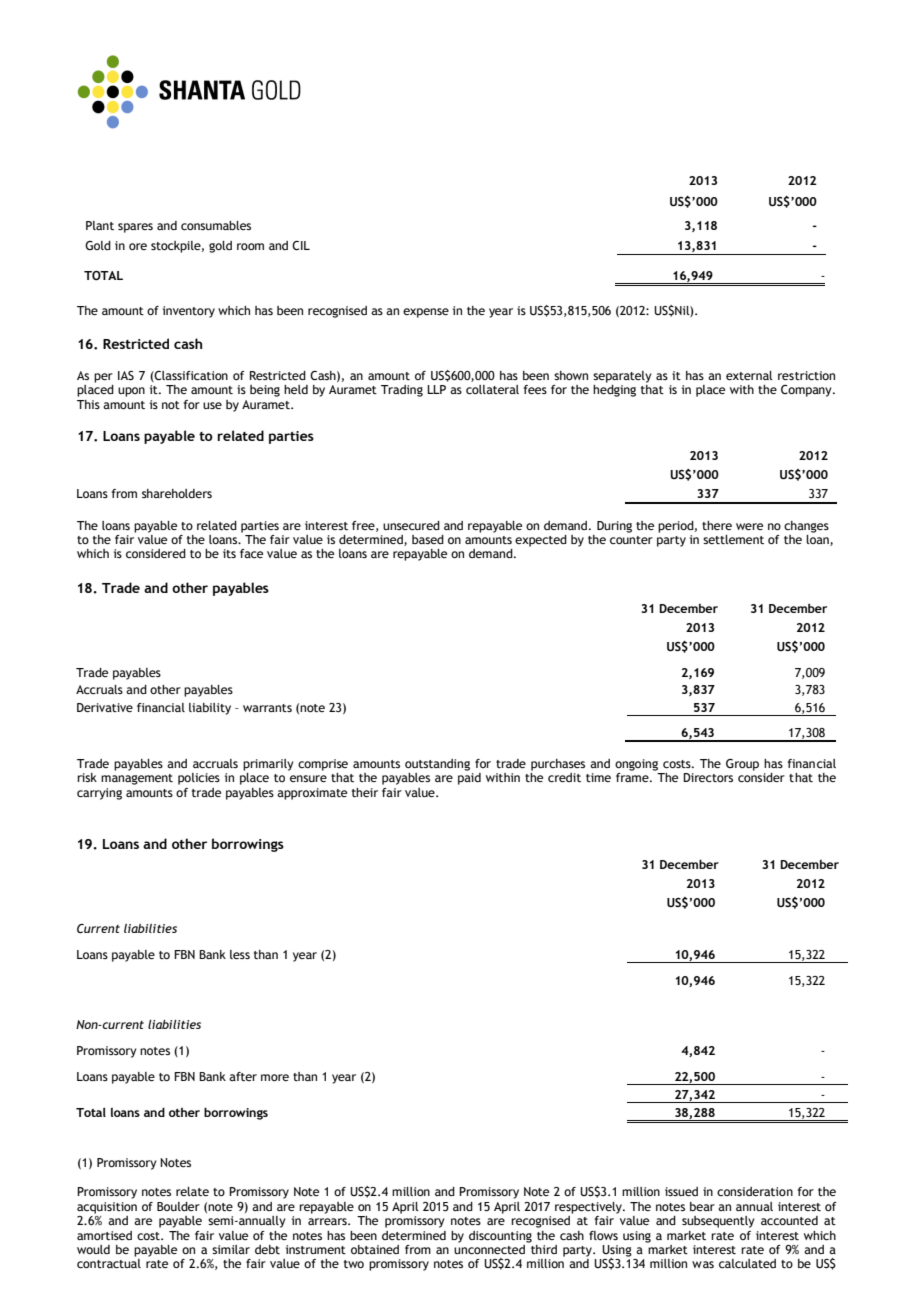 This screenshot has width=924, height=1308. I want to click on similar, so click(231, 1249).
